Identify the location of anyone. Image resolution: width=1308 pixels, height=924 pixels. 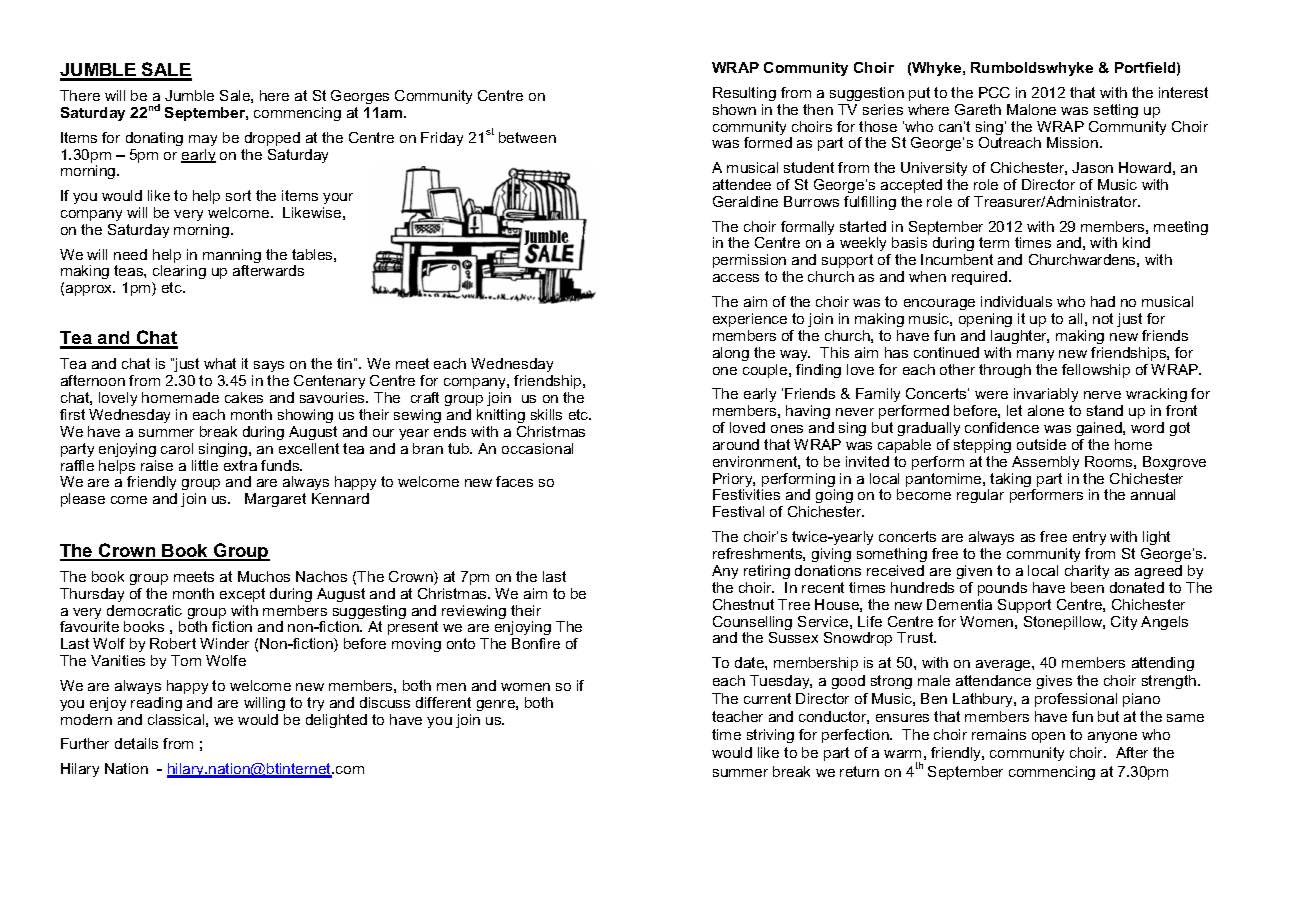
(1112, 737).
